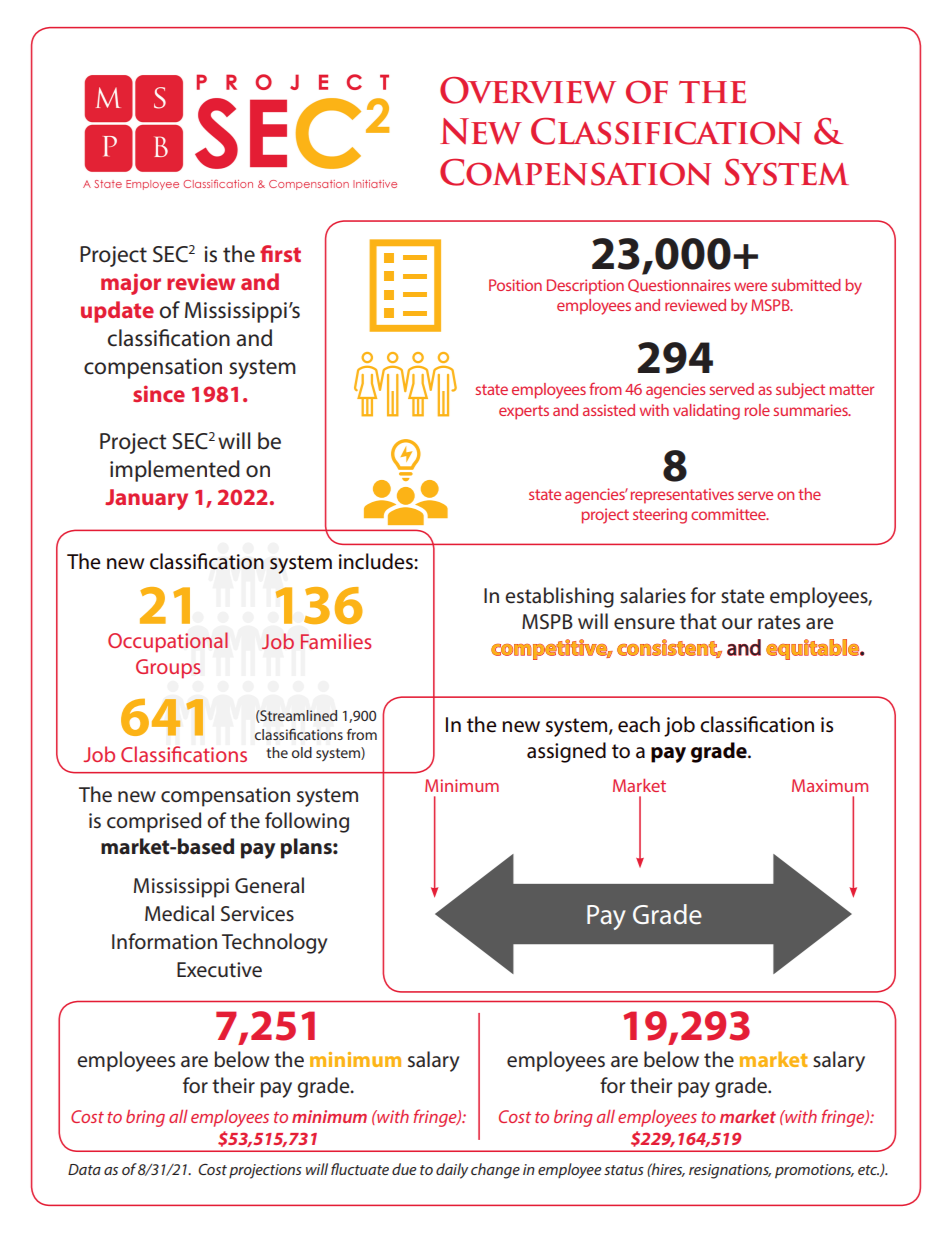 Image resolution: width=952 pixels, height=1233 pixels. What do you see at coordinates (275, 943) in the document?
I see `Technology` at bounding box center [275, 943].
